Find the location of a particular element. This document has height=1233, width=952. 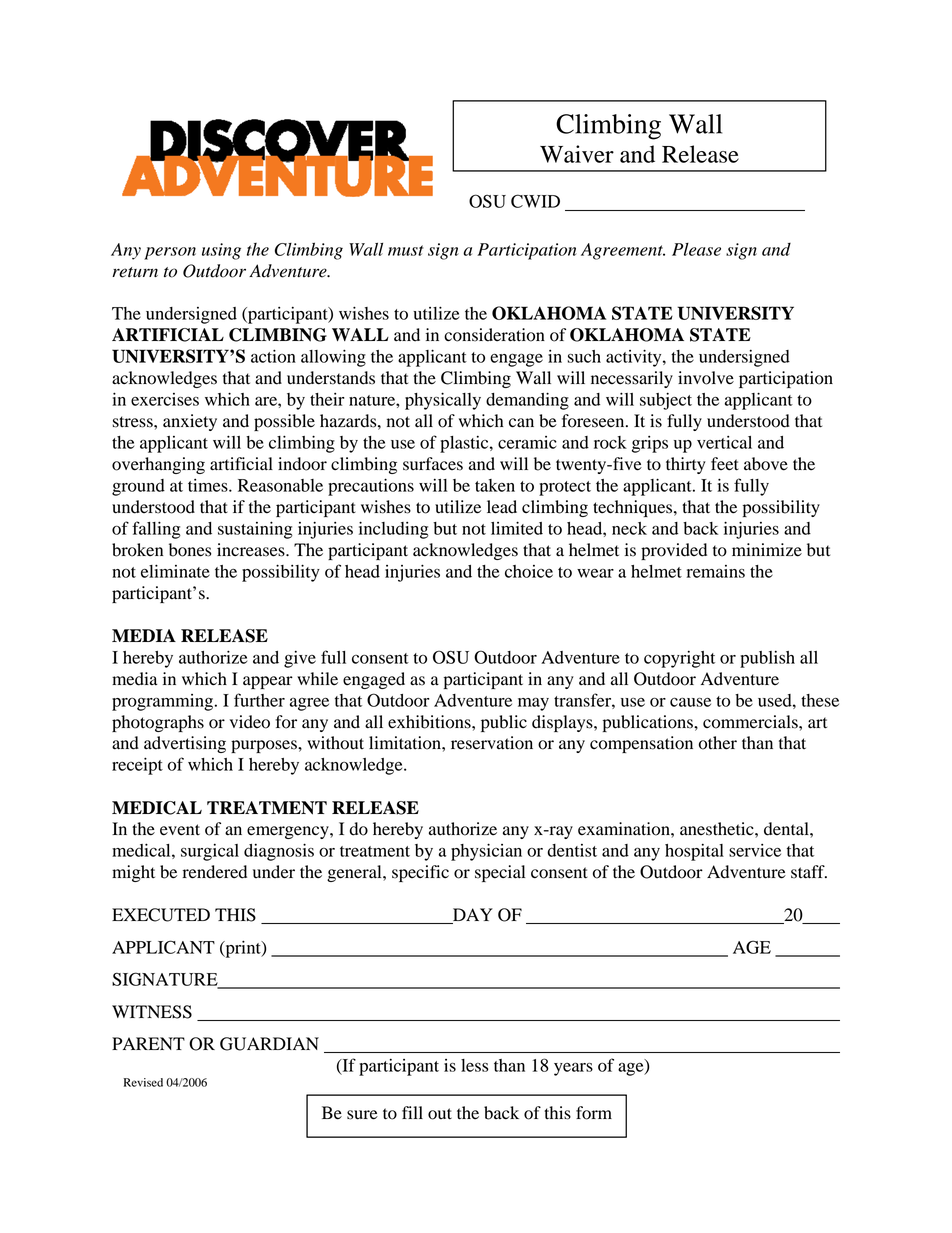

service is located at coordinates (755, 850).
